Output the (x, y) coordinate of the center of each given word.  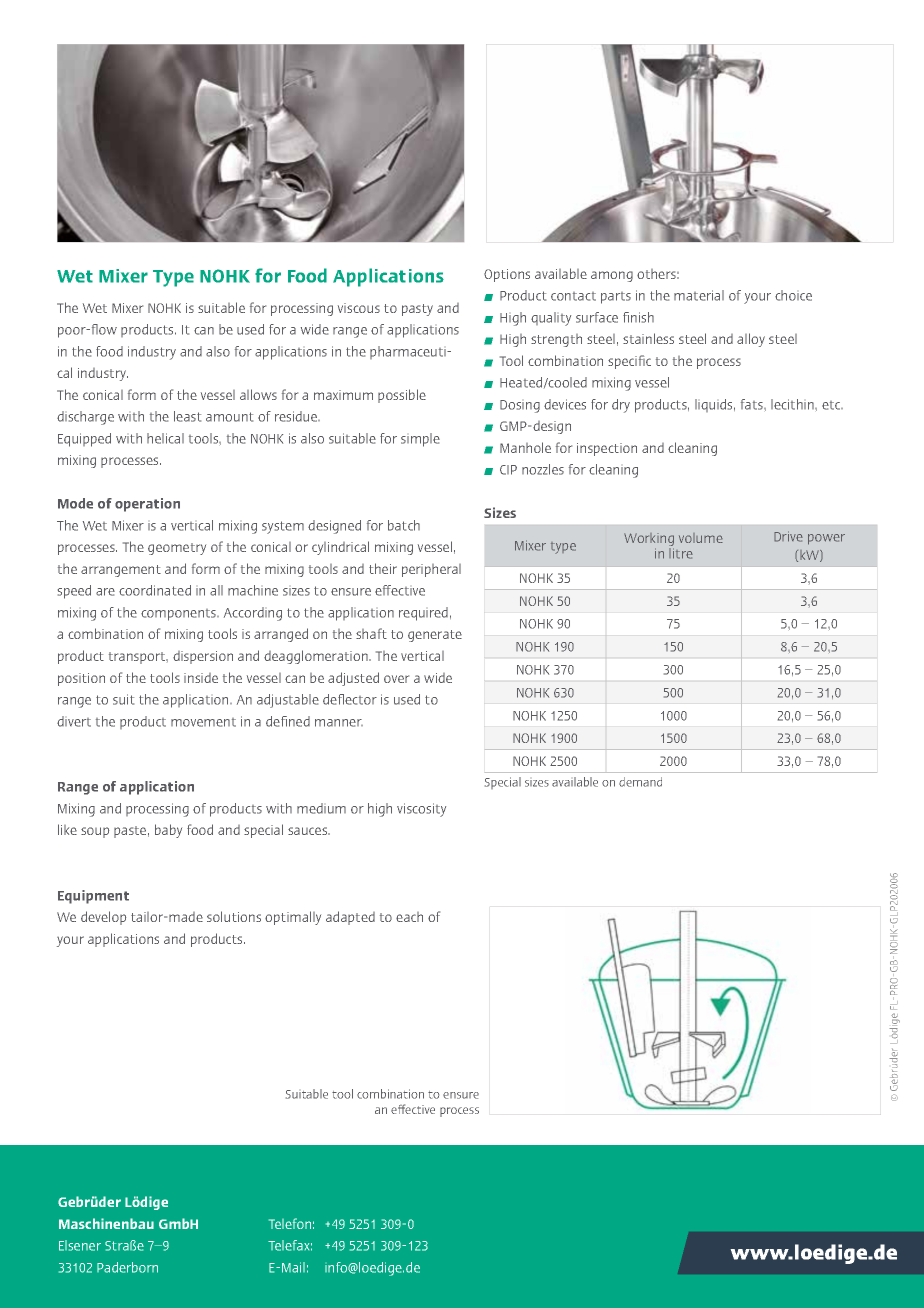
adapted (350, 918)
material (699, 295)
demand (640, 782)
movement (203, 722)
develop (103, 918)
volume (701, 538)
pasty (417, 310)
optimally (293, 918)
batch (404, 525)
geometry (177, 549)
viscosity (421, 810)
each (409, 917)
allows (258, 394)
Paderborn (127, 1267)
